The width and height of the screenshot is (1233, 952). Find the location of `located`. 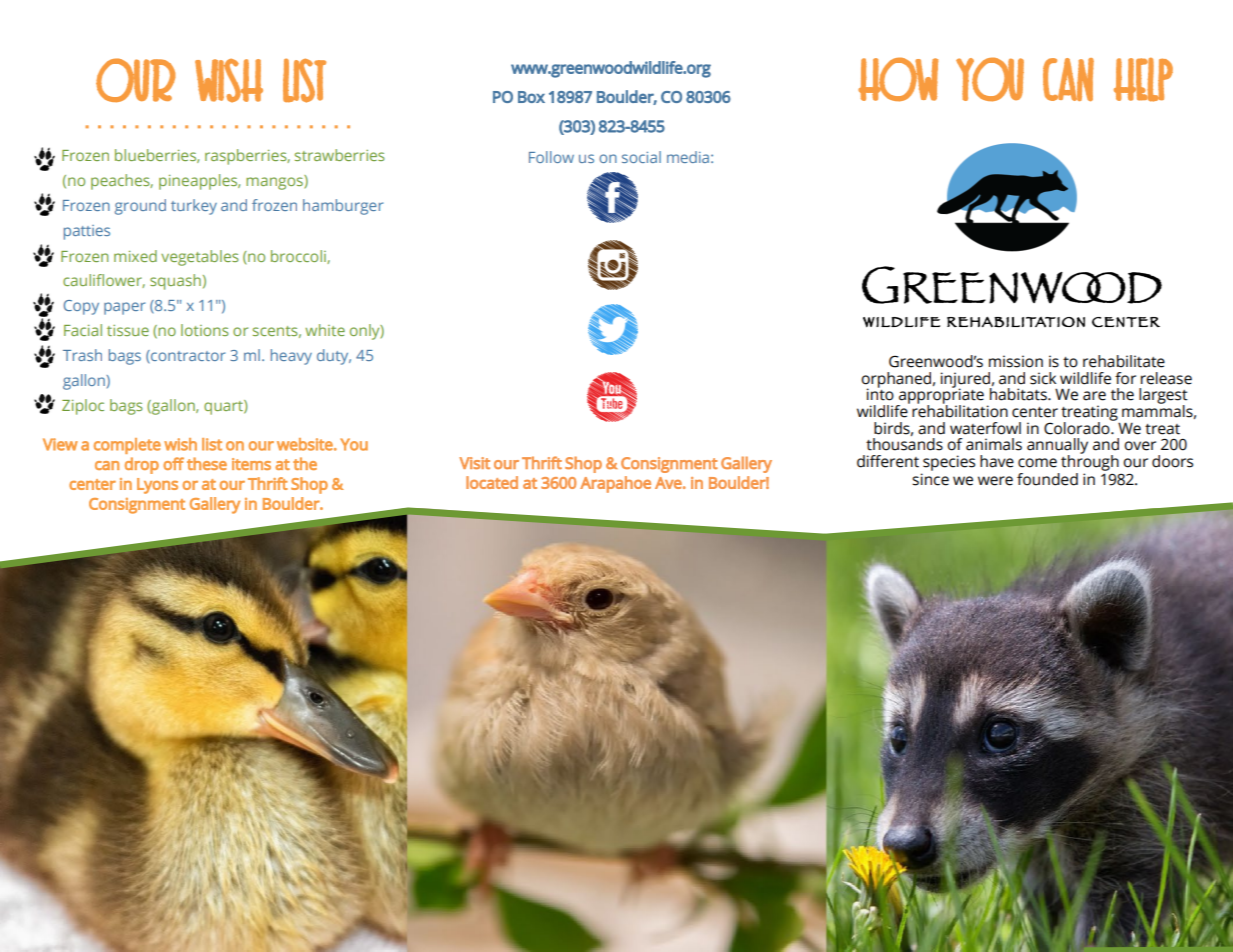

located is located at coordinates (492, 482).
